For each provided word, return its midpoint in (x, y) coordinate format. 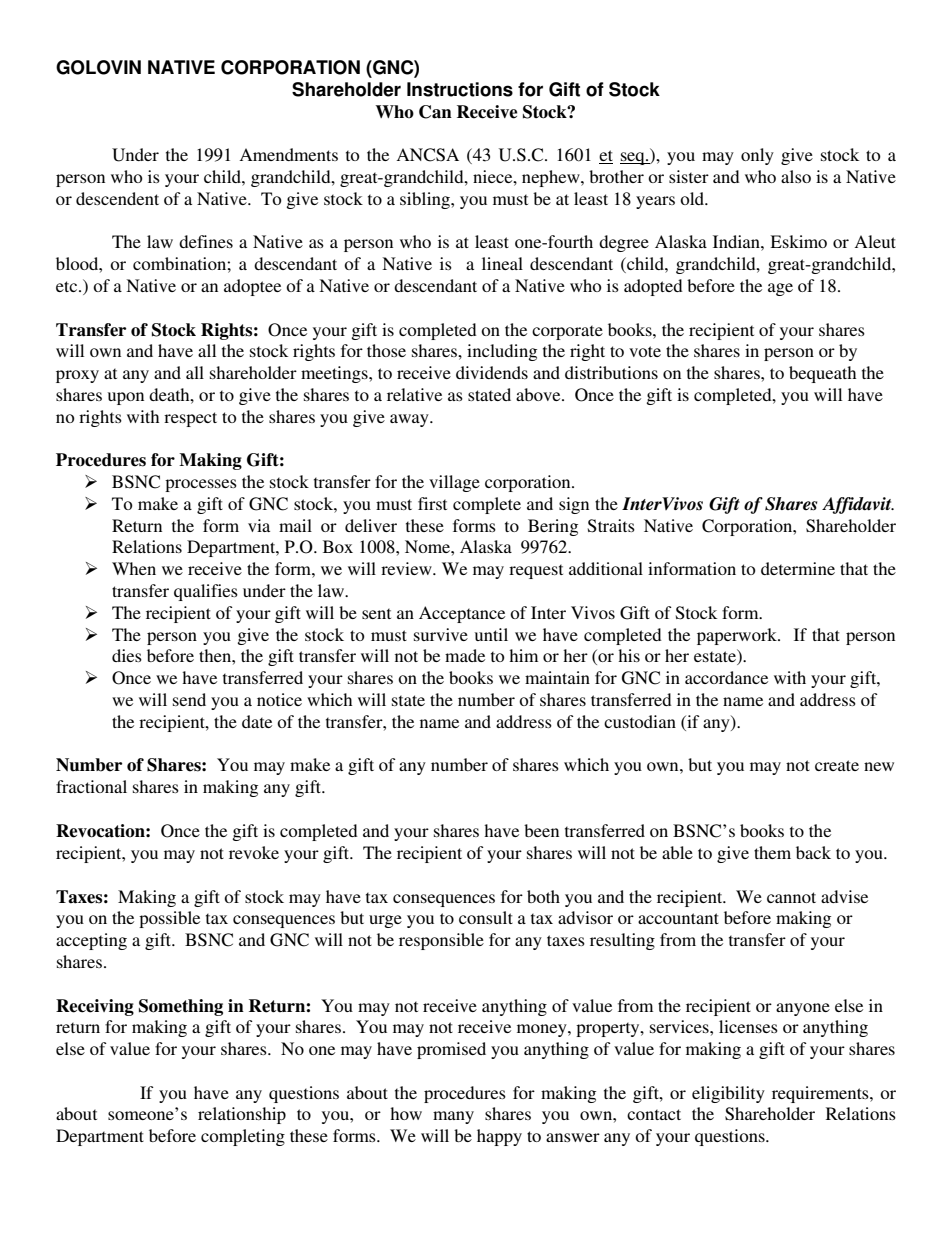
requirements (821, 1094)
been (541, 830)
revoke (254, 852)
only (757, 156)
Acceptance (462, 614)
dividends (492, 372)
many (453, 1117)
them (772, 852)
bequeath (822, 374)
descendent (117, 198)
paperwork (738, 636)
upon (126, 398)
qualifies (206, 592)
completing (243, 1137)
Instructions (460, 89)
